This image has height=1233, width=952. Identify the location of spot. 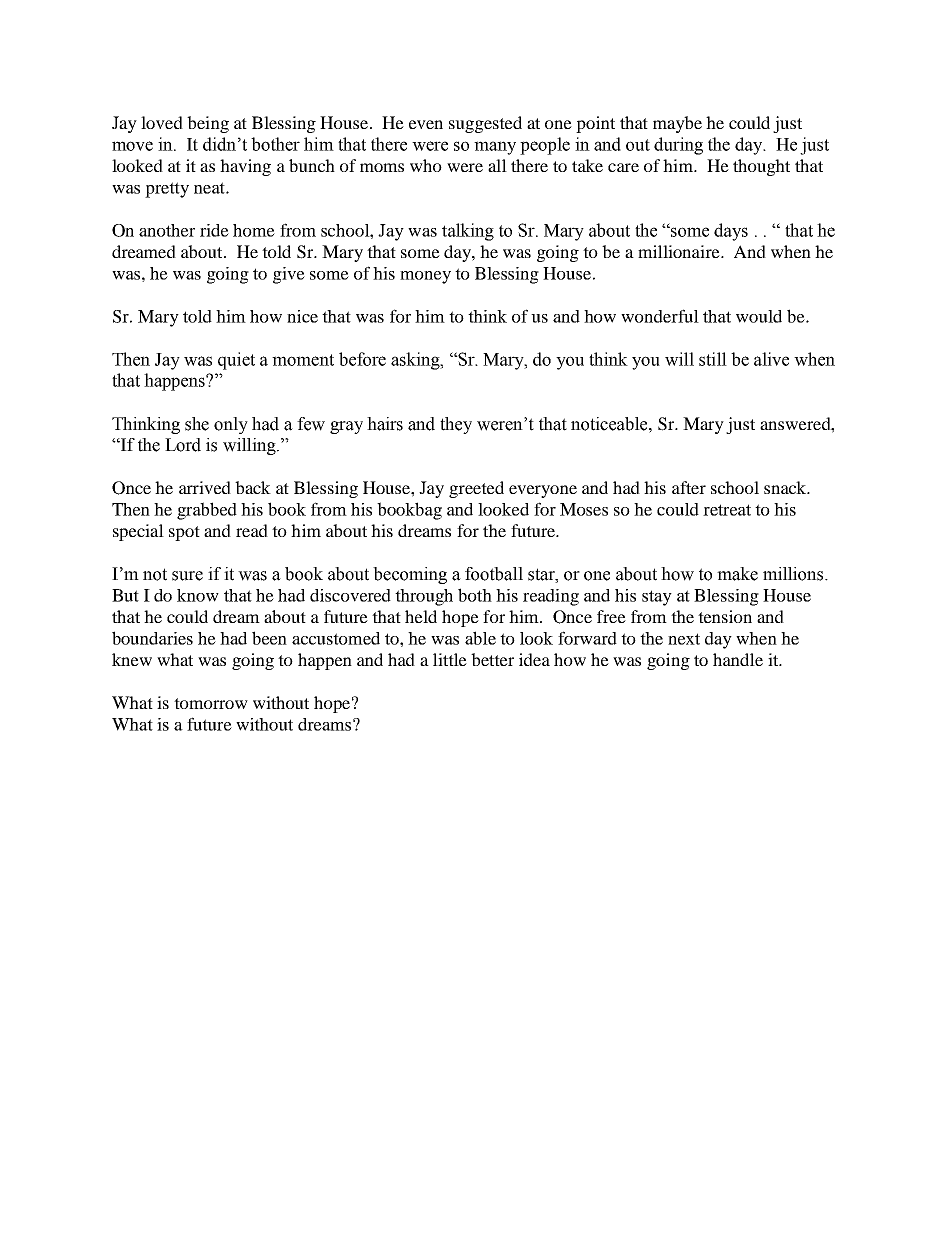
(184, 533).
